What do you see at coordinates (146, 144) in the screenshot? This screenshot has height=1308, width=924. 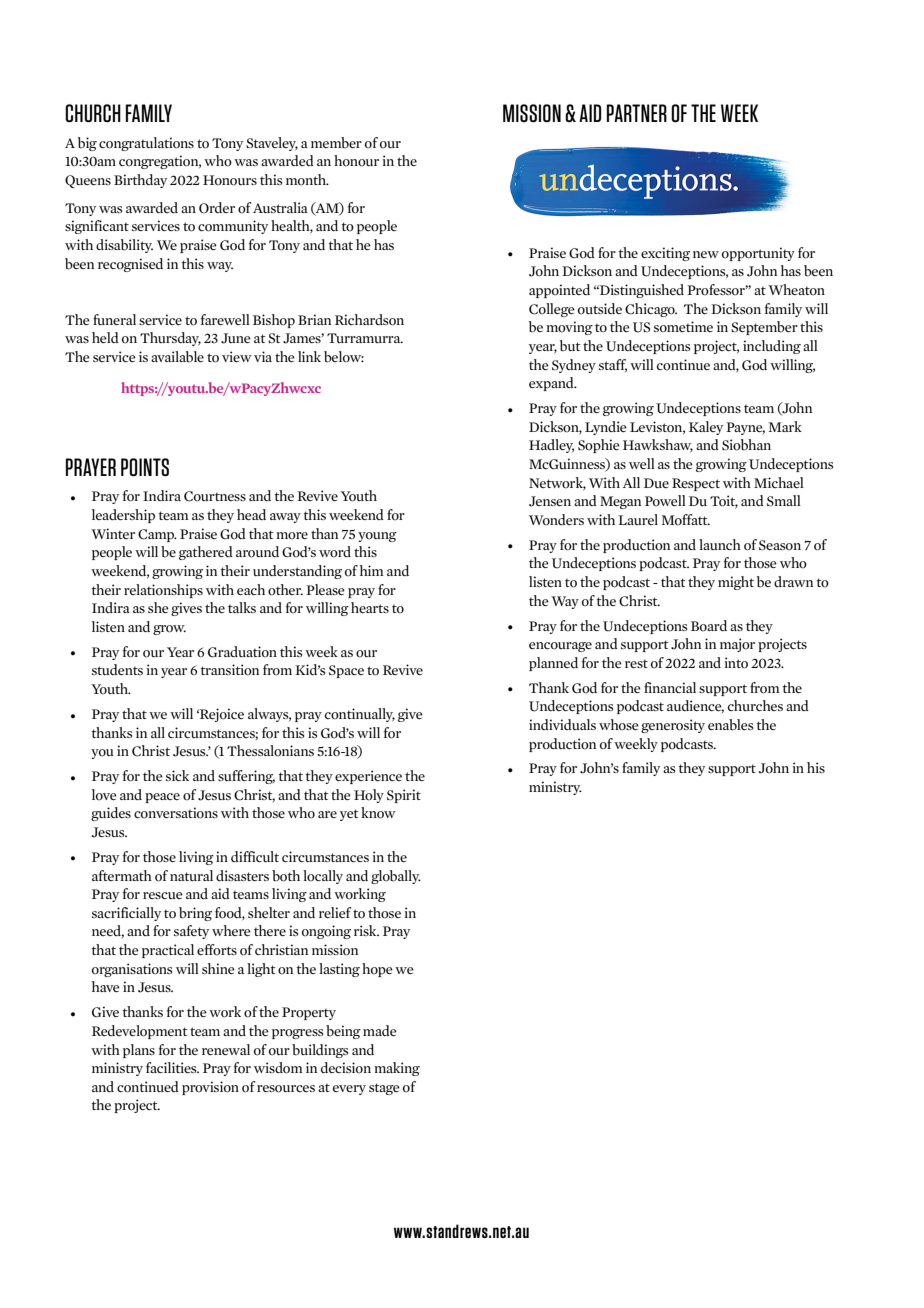 I see `congratulations` at bounding box center [146, 144].
